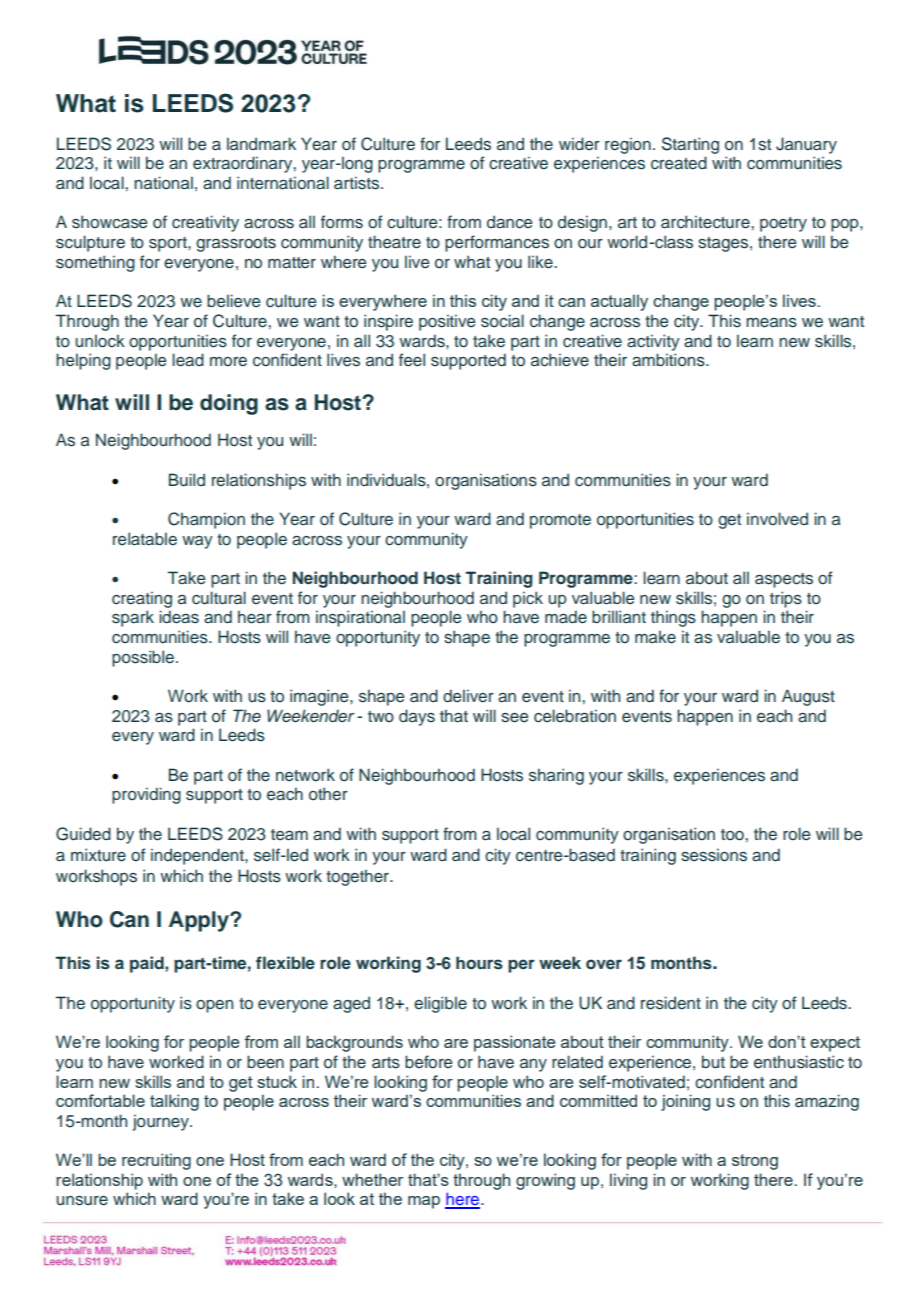 This document has width=924, height=1309. Describe the element at coordinates (509, 222) in the document. I see `dance` at that location.
